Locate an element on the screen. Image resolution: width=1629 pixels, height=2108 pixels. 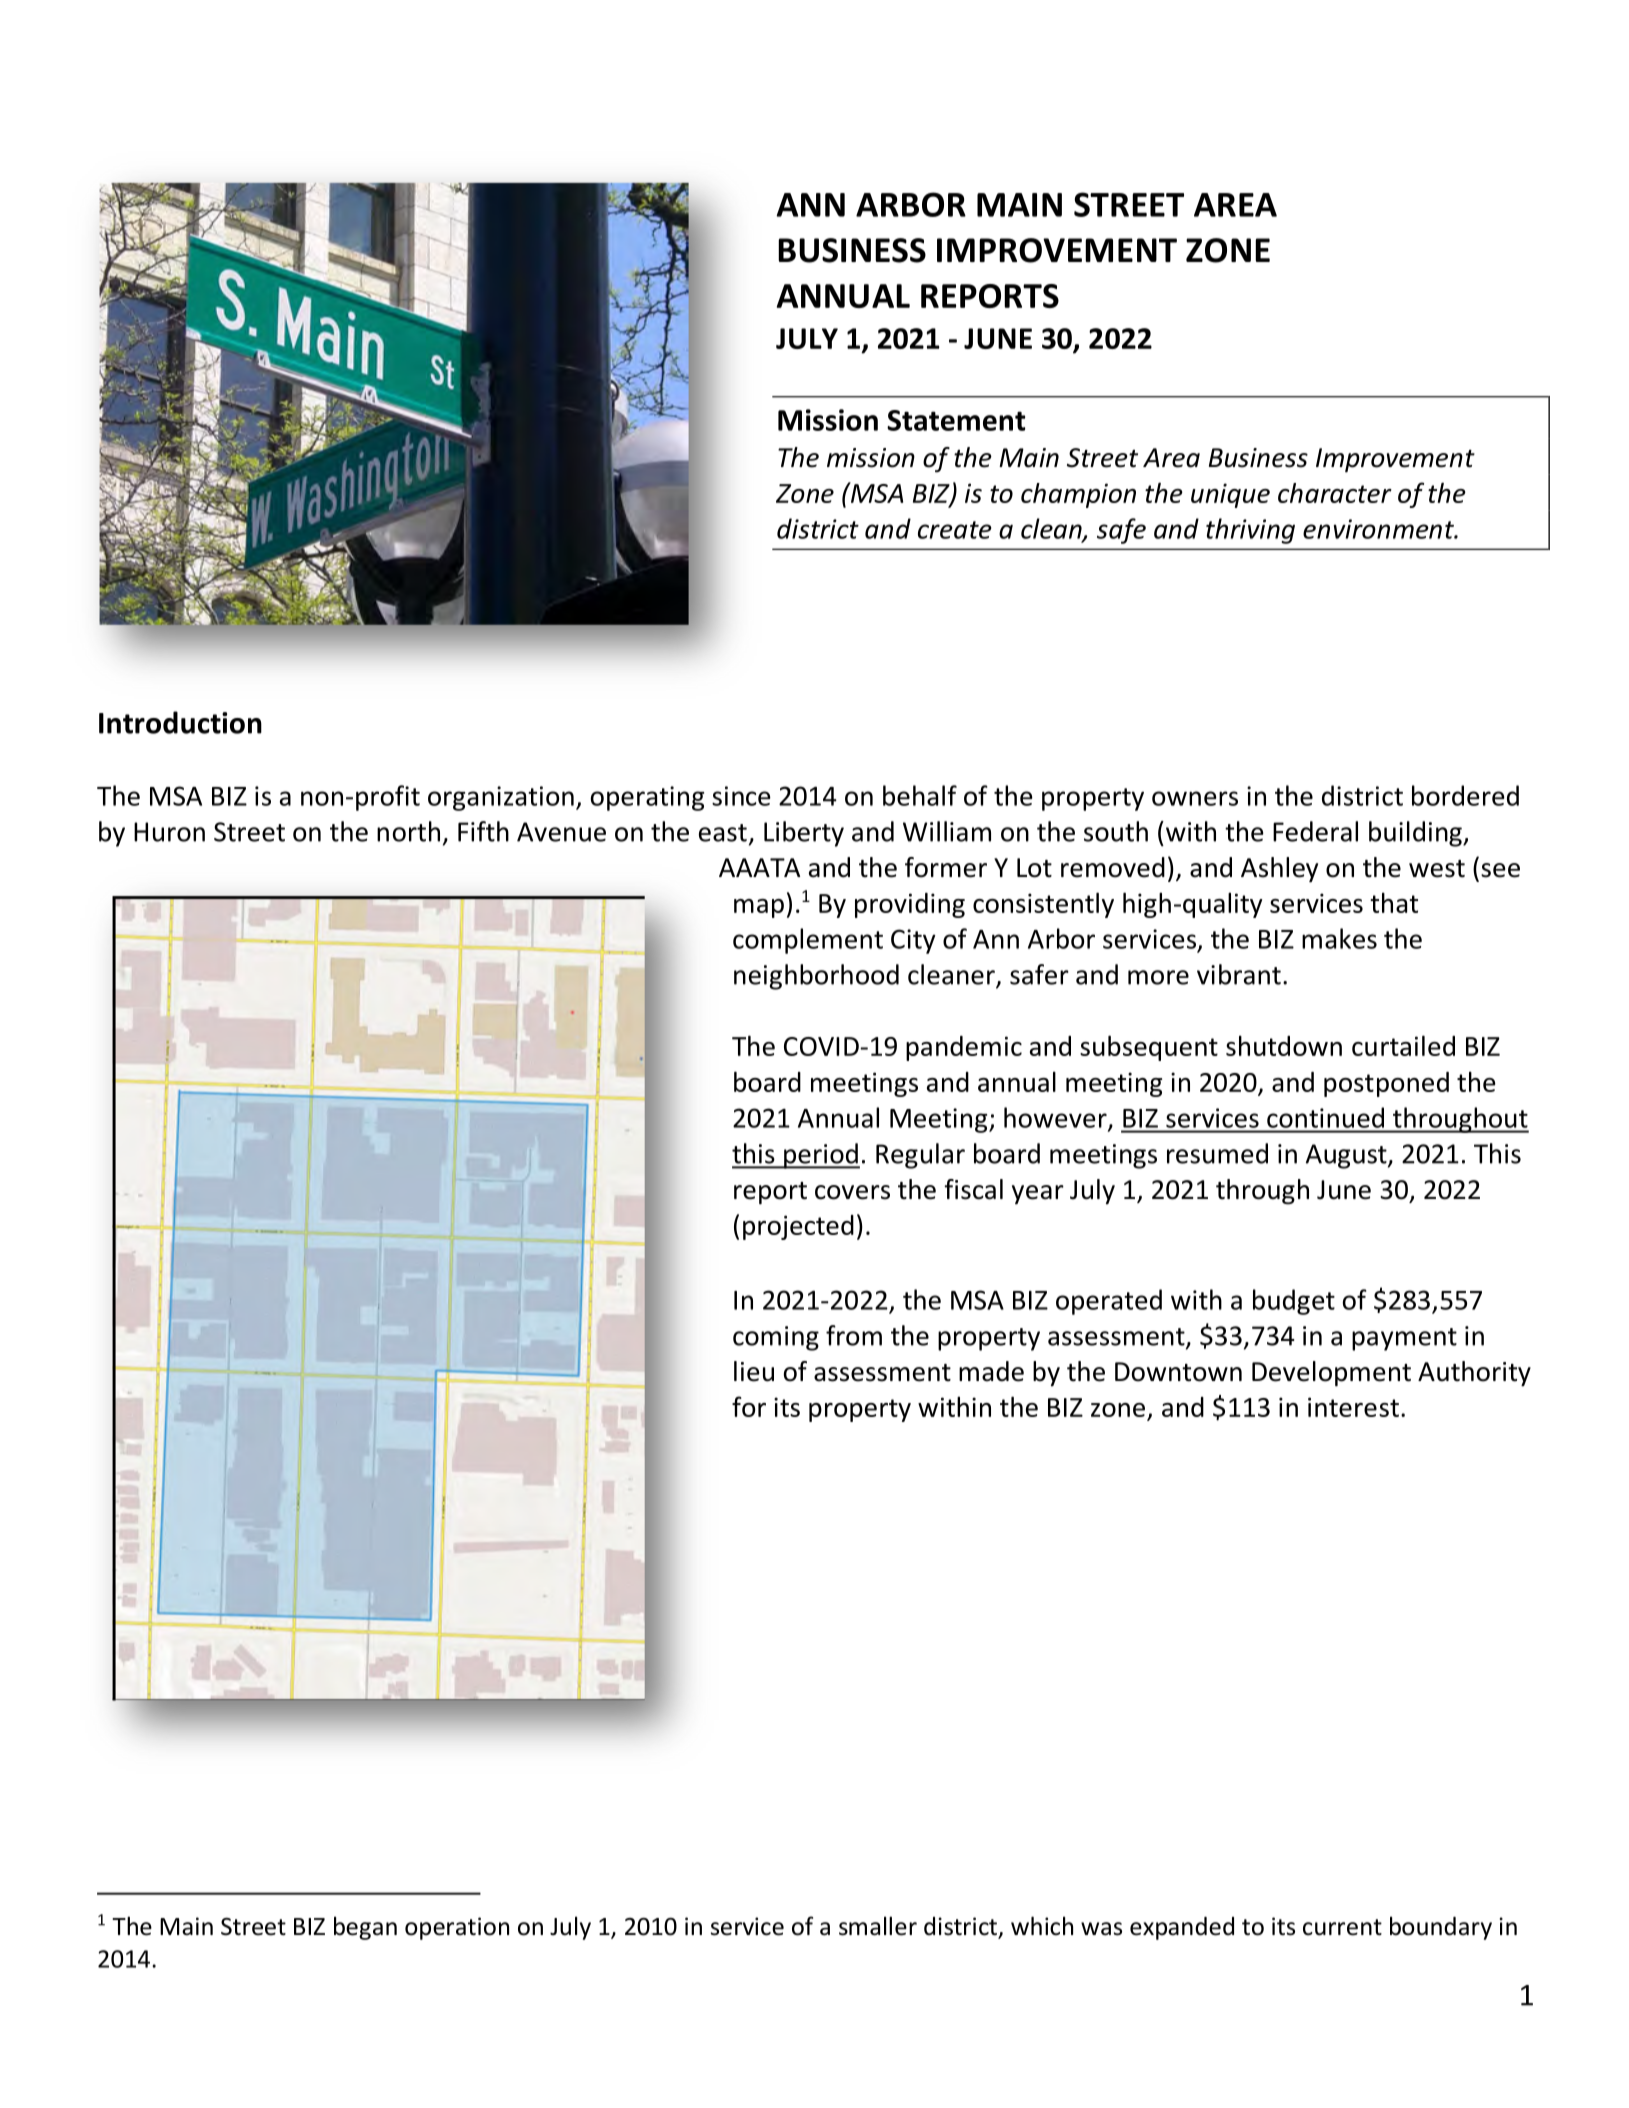
began is located at coordinates (365, 1928).
